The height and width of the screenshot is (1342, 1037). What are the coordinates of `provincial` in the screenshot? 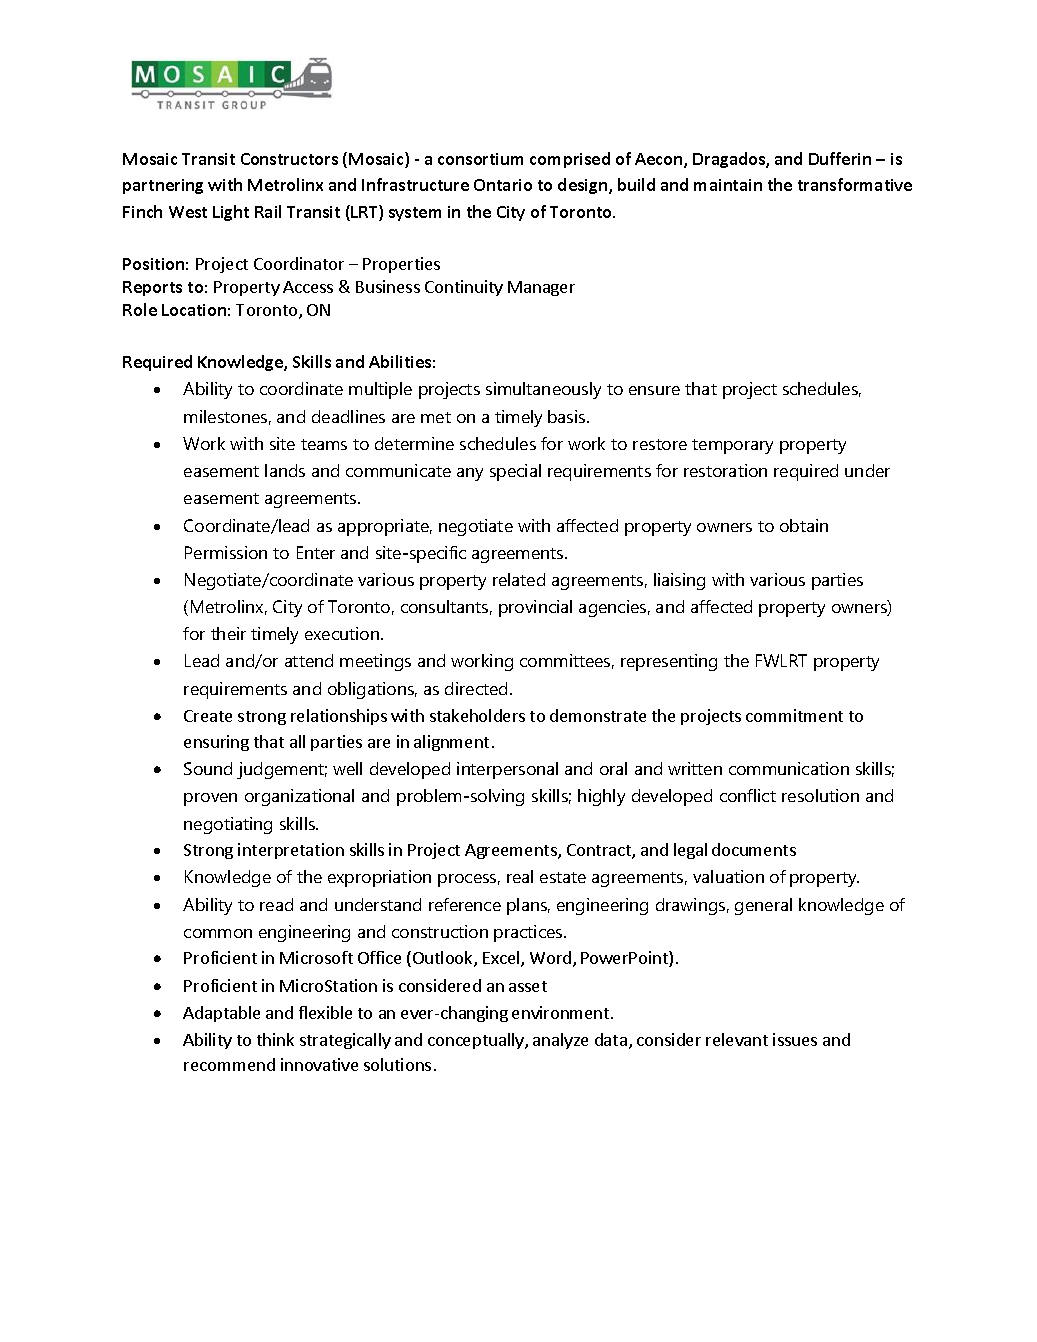 It's located at (535, 608).
